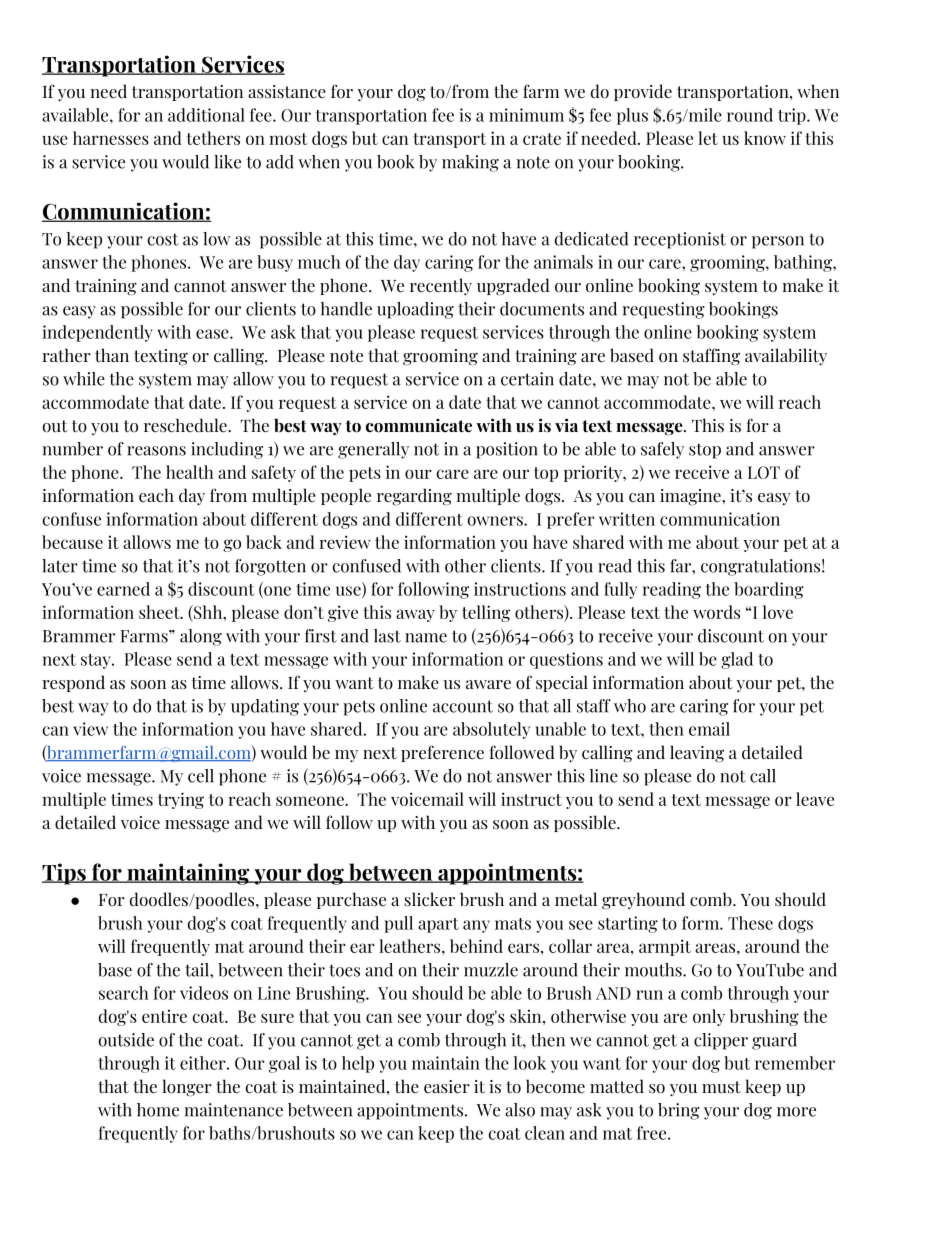 This document has width=952, height=1233. What do you see at coordinates (158, 1110) in the document?
I see `home` at bounding box center [158, 1110].
